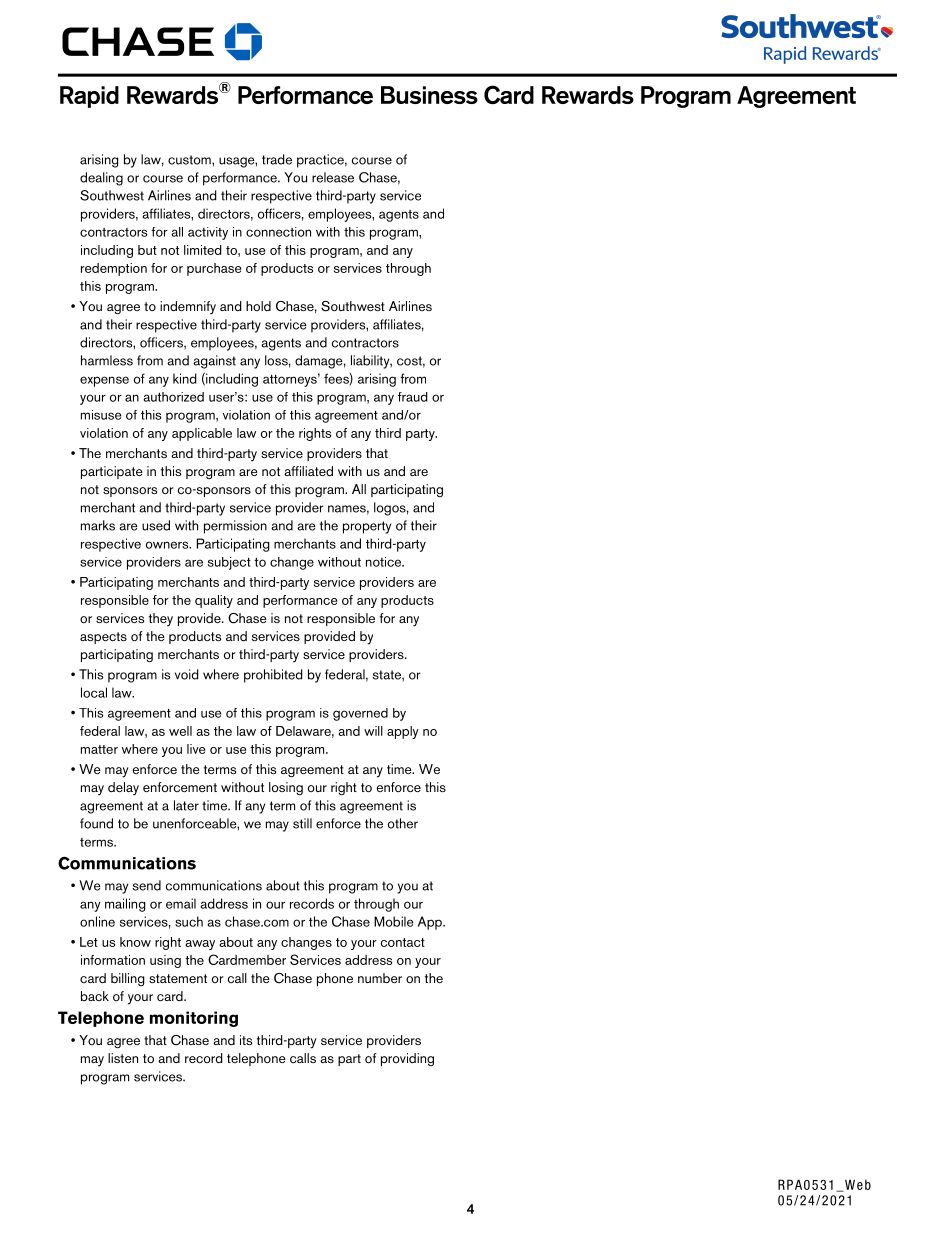 The height and width of the image is (1233, 952). I want to click on trade, so click(277, 159).
